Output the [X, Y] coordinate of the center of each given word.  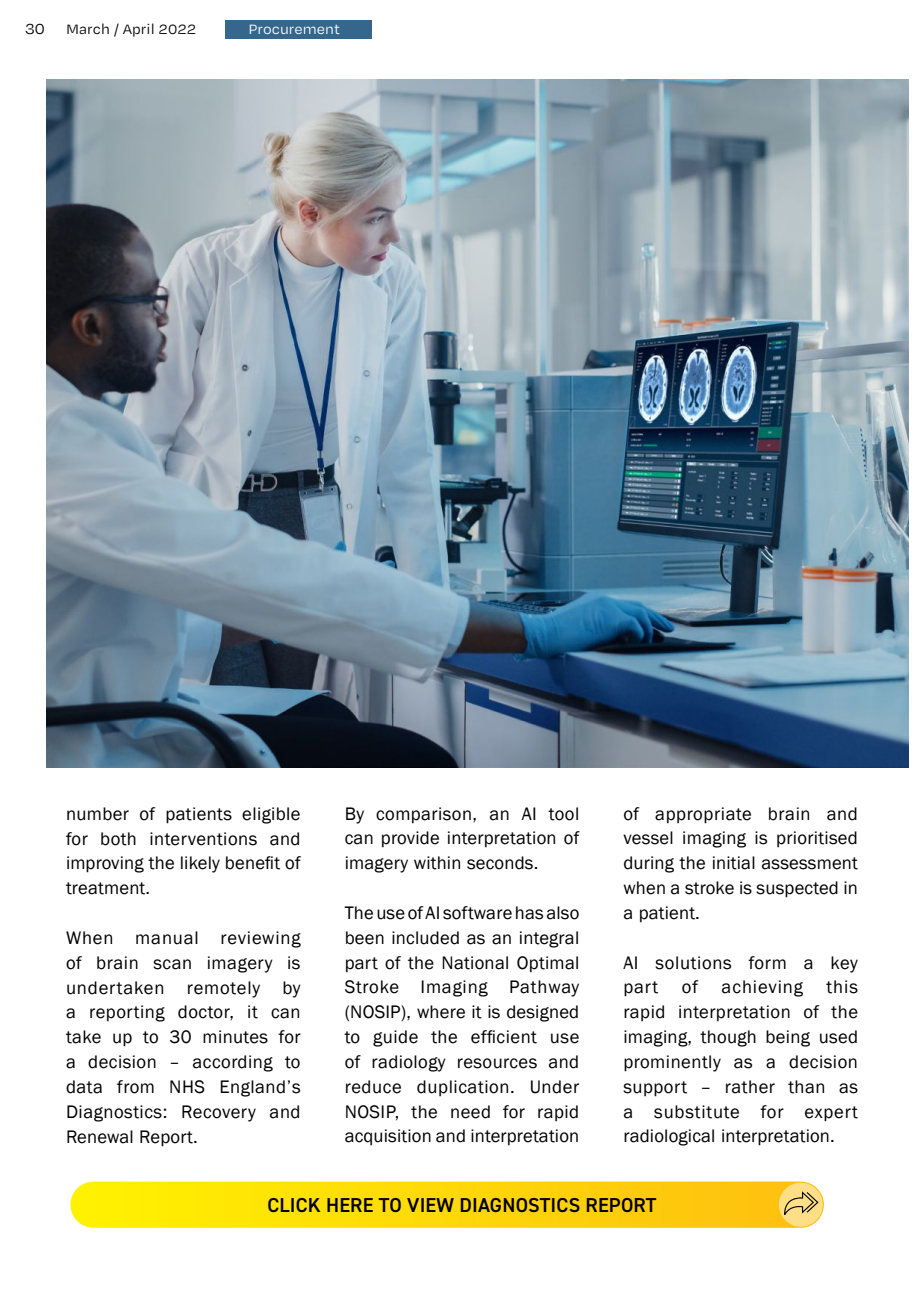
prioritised [817, 839]
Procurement [295, 29]
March [88, 28]
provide [410, 839]
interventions [203, 839]
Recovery [219, 1113]
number [98, 814]
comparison [423, 815]
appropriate [703, 815]
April [138, 30]
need [470, 1112]
